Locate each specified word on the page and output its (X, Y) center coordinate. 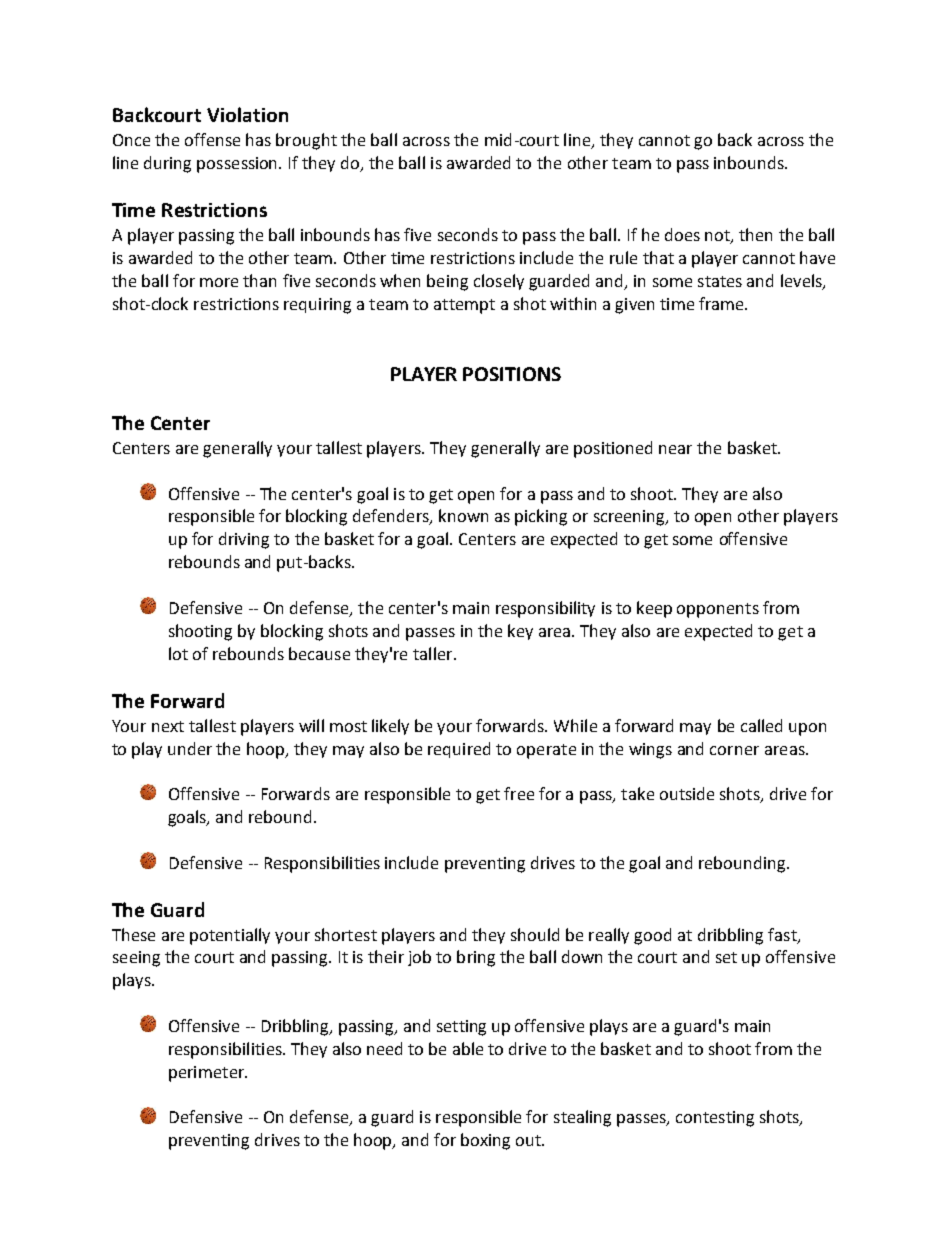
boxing (485, 1141)
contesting (715, 1119)
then (755, 234)
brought (306, 141)
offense (212, 139)
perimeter (207, 1074)
